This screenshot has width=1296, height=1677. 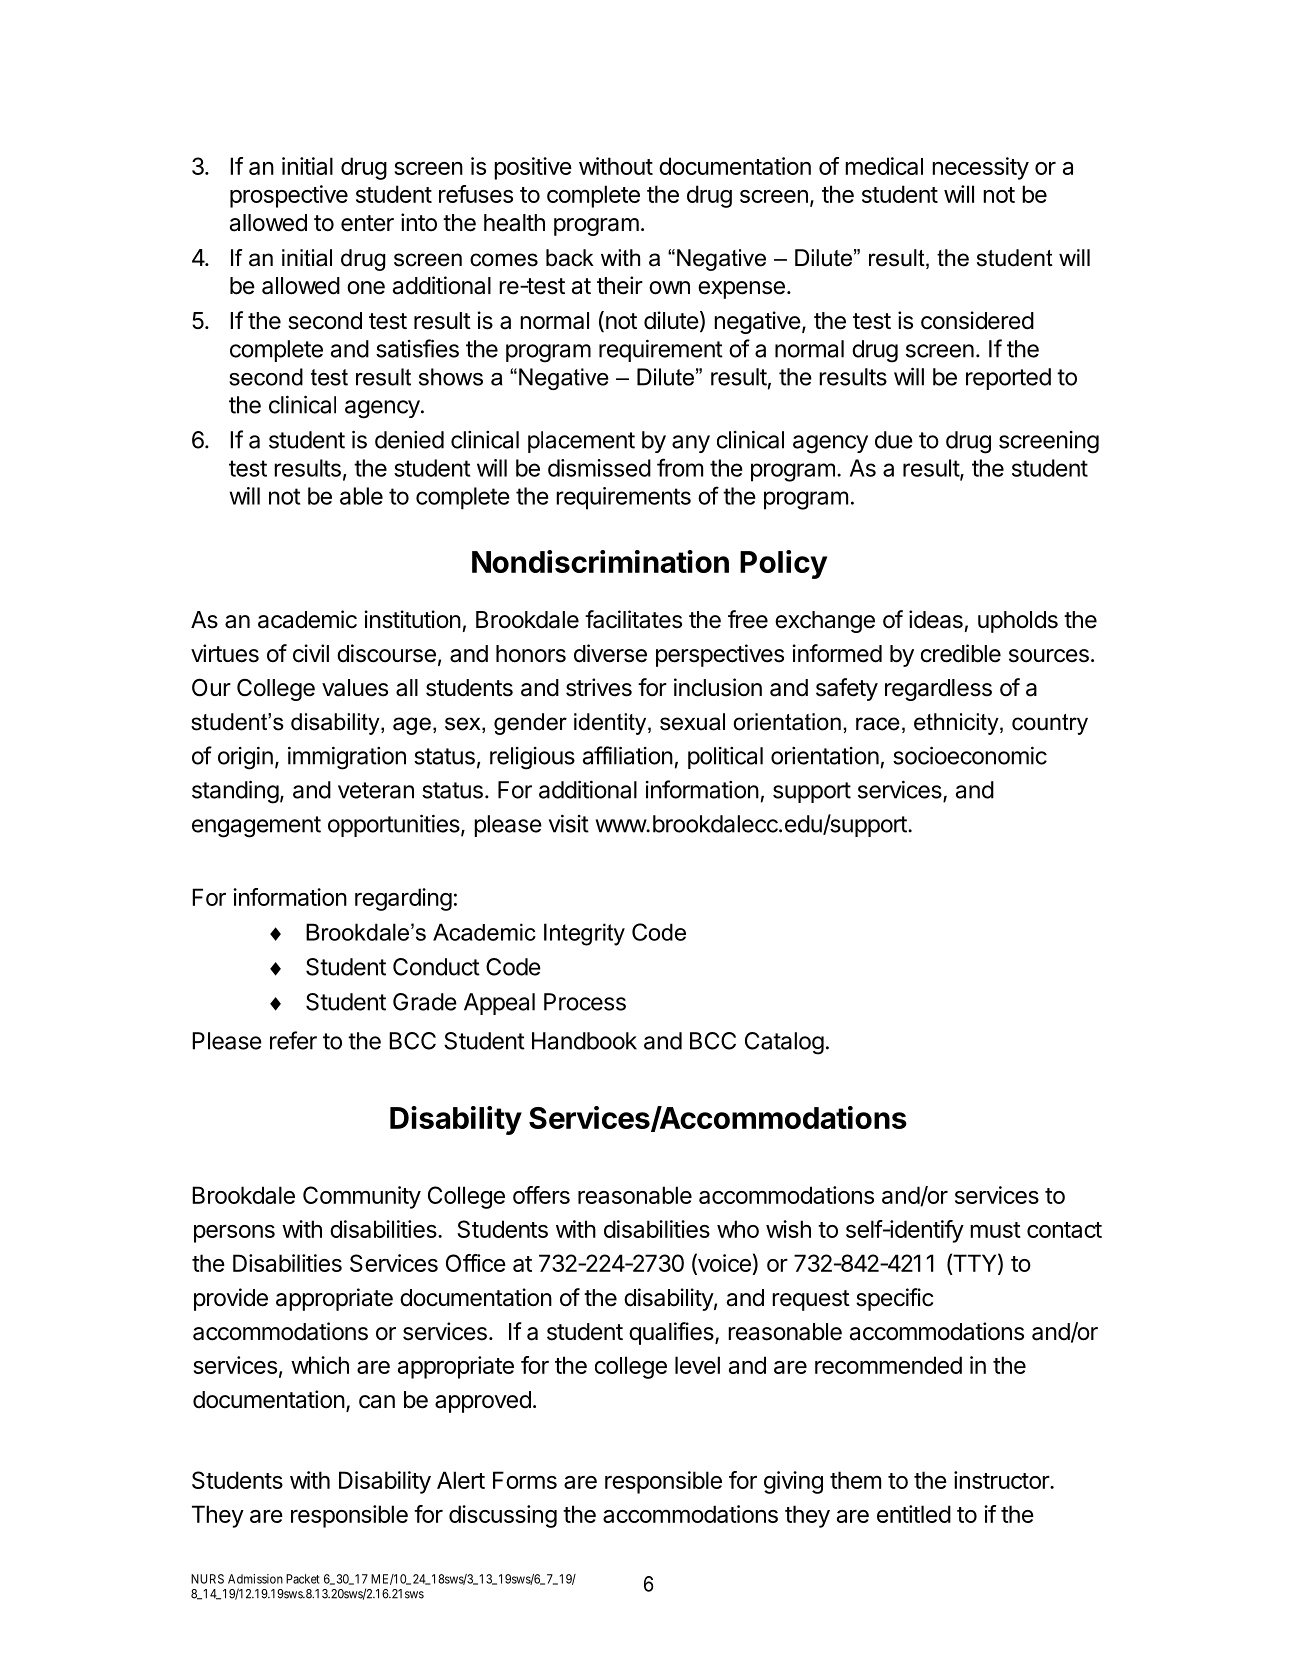 What do you see at coordinates (970, 755) in the screenshot?
I see `socioeconomic` at bounding box center [970, 755].
